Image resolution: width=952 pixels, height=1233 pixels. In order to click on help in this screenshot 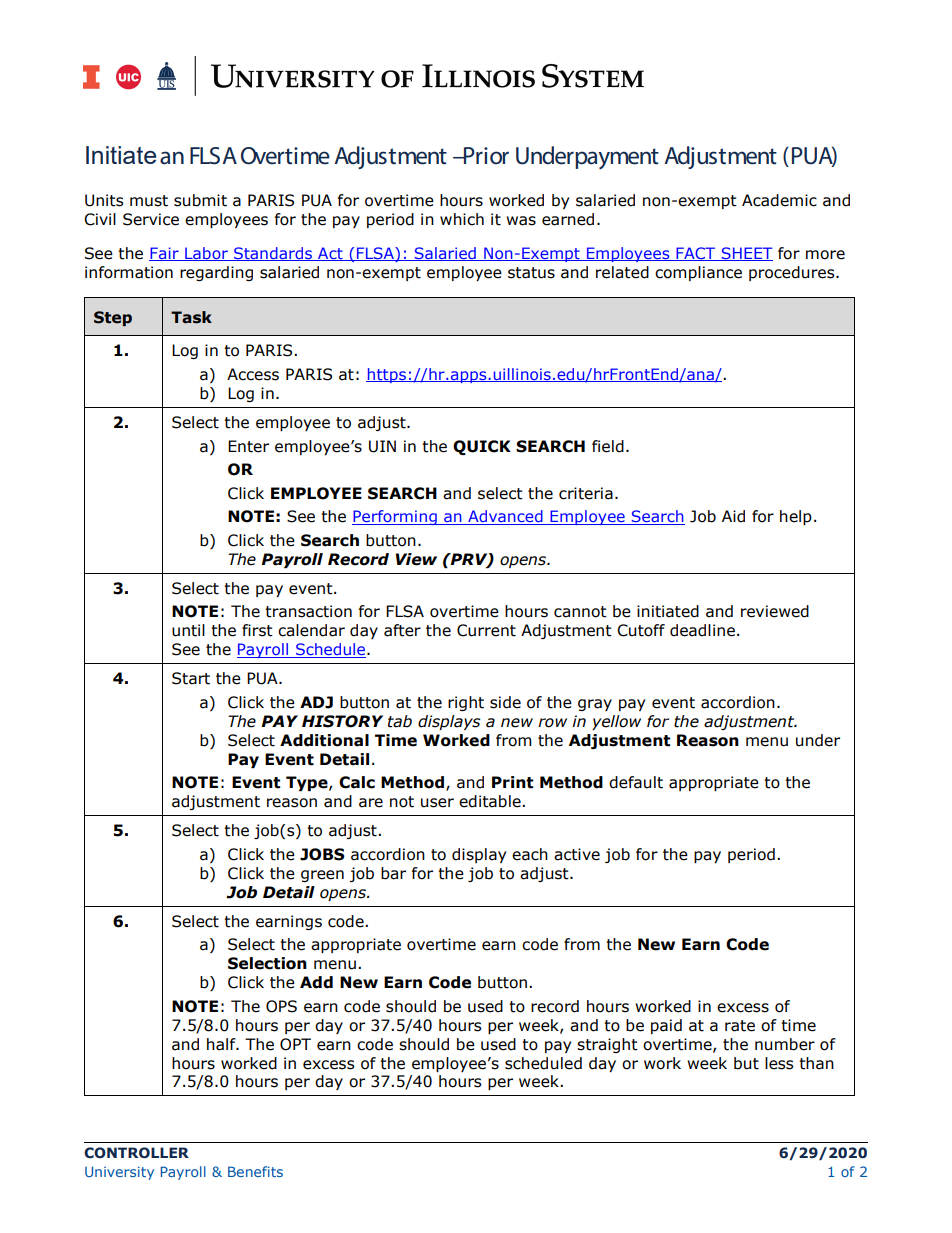, I will do `click(796, 517)`.
